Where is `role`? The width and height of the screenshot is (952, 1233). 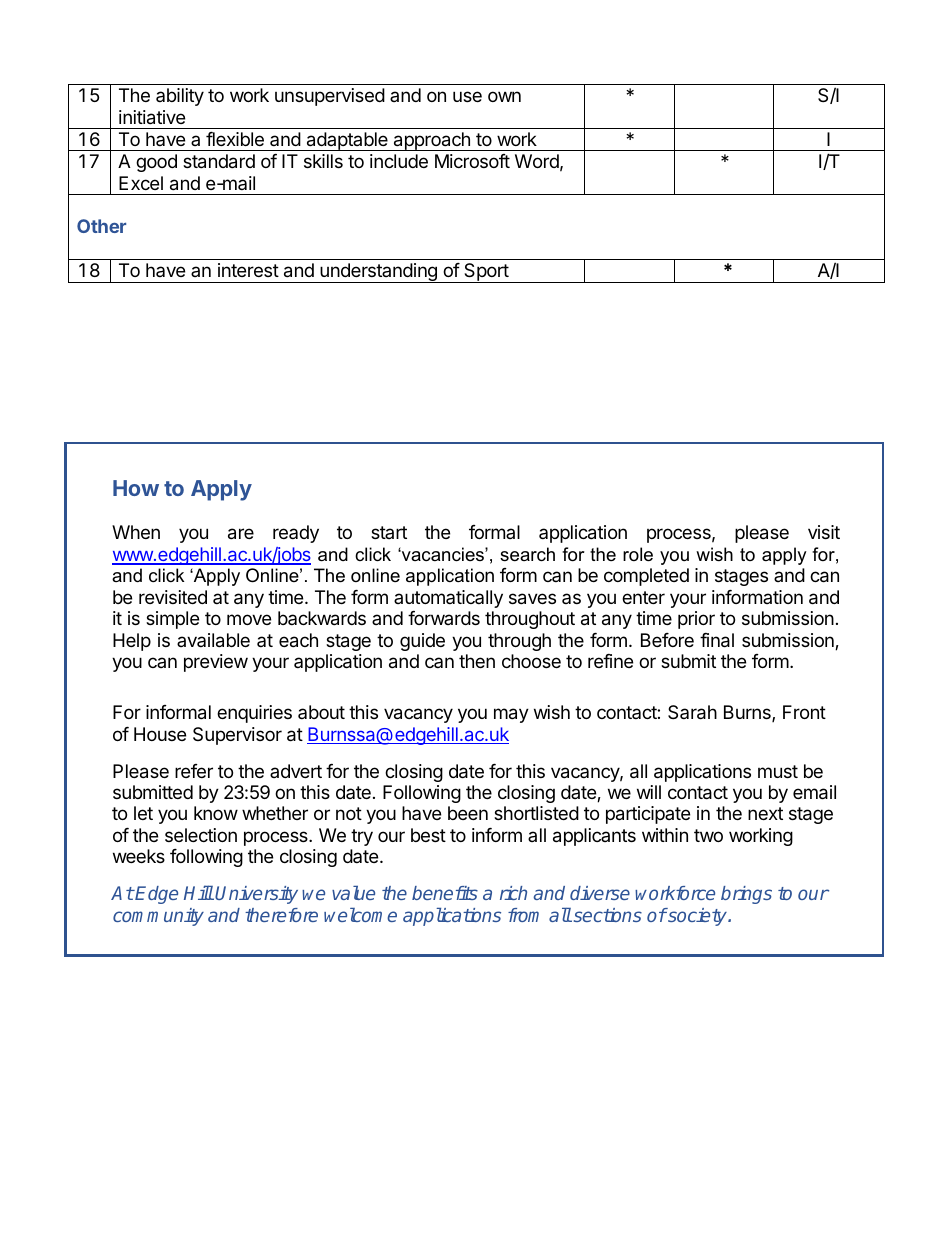
role is located at coordinates (638, 554).
